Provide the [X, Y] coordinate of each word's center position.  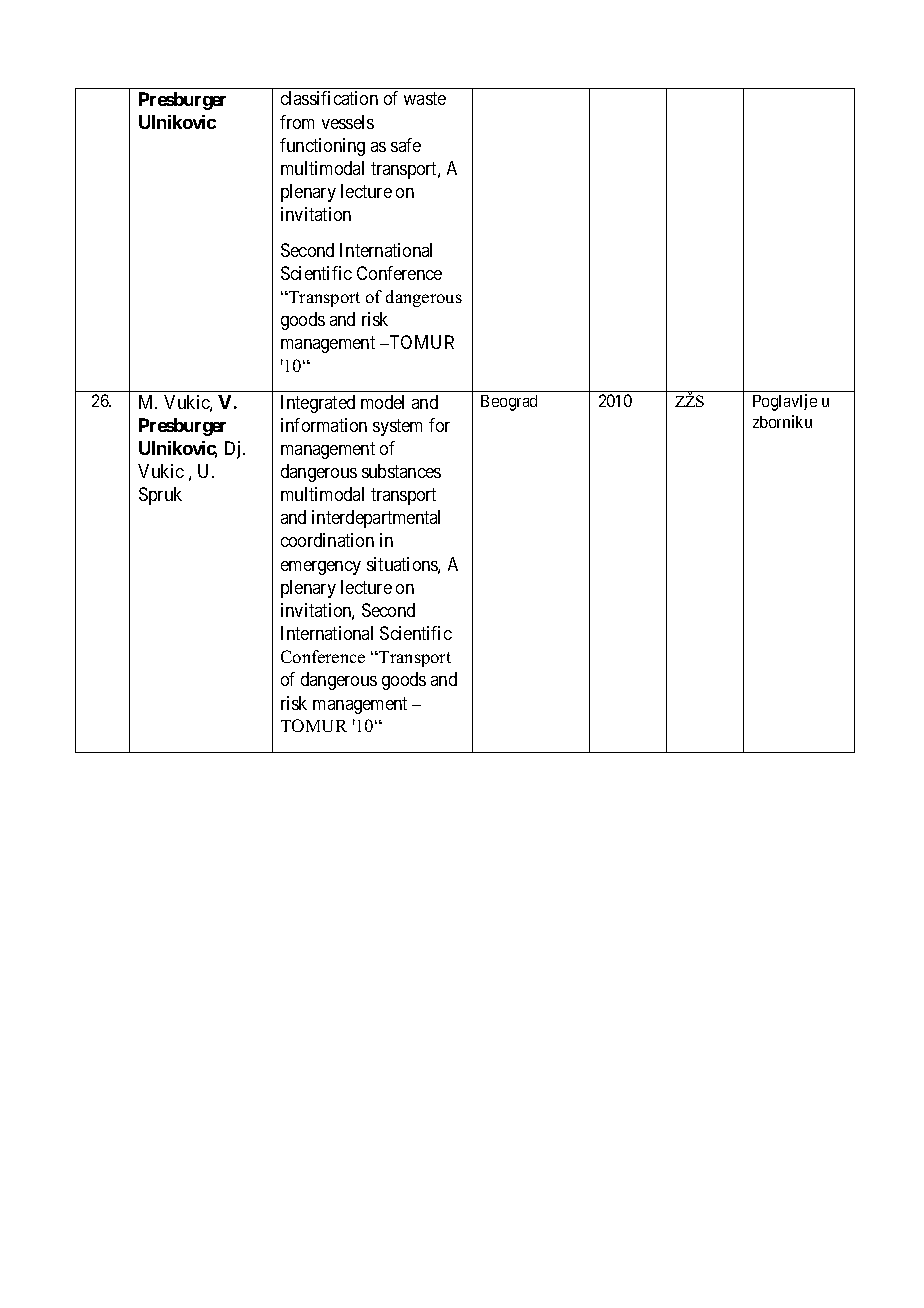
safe [406, 145]
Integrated [318, 404]
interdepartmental [376, 519]
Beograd [509, 403]
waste [425, 99]
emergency [321, 568]
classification [329, 98]
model [382, 402]
